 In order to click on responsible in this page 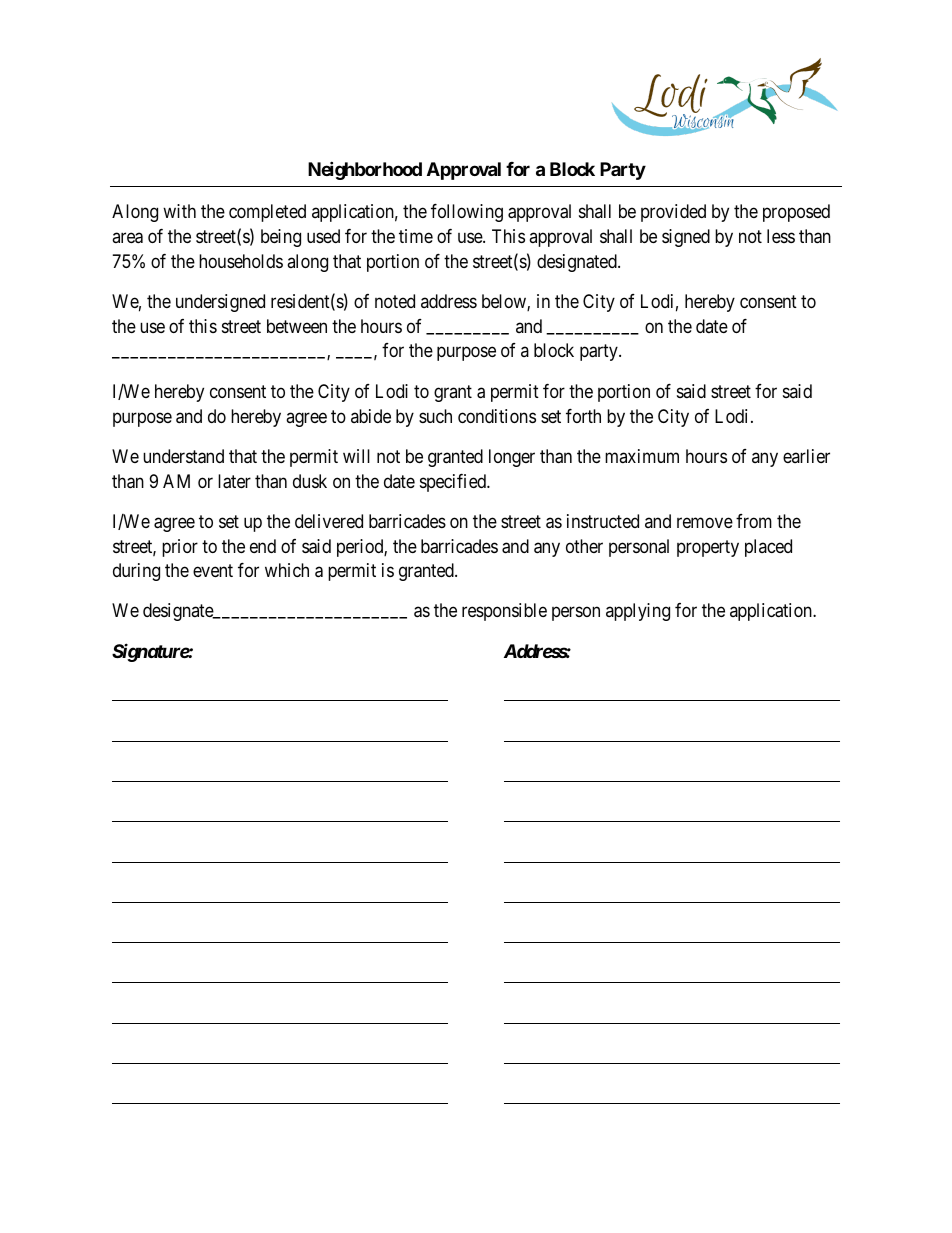, I will do `click(504, 612)`.
